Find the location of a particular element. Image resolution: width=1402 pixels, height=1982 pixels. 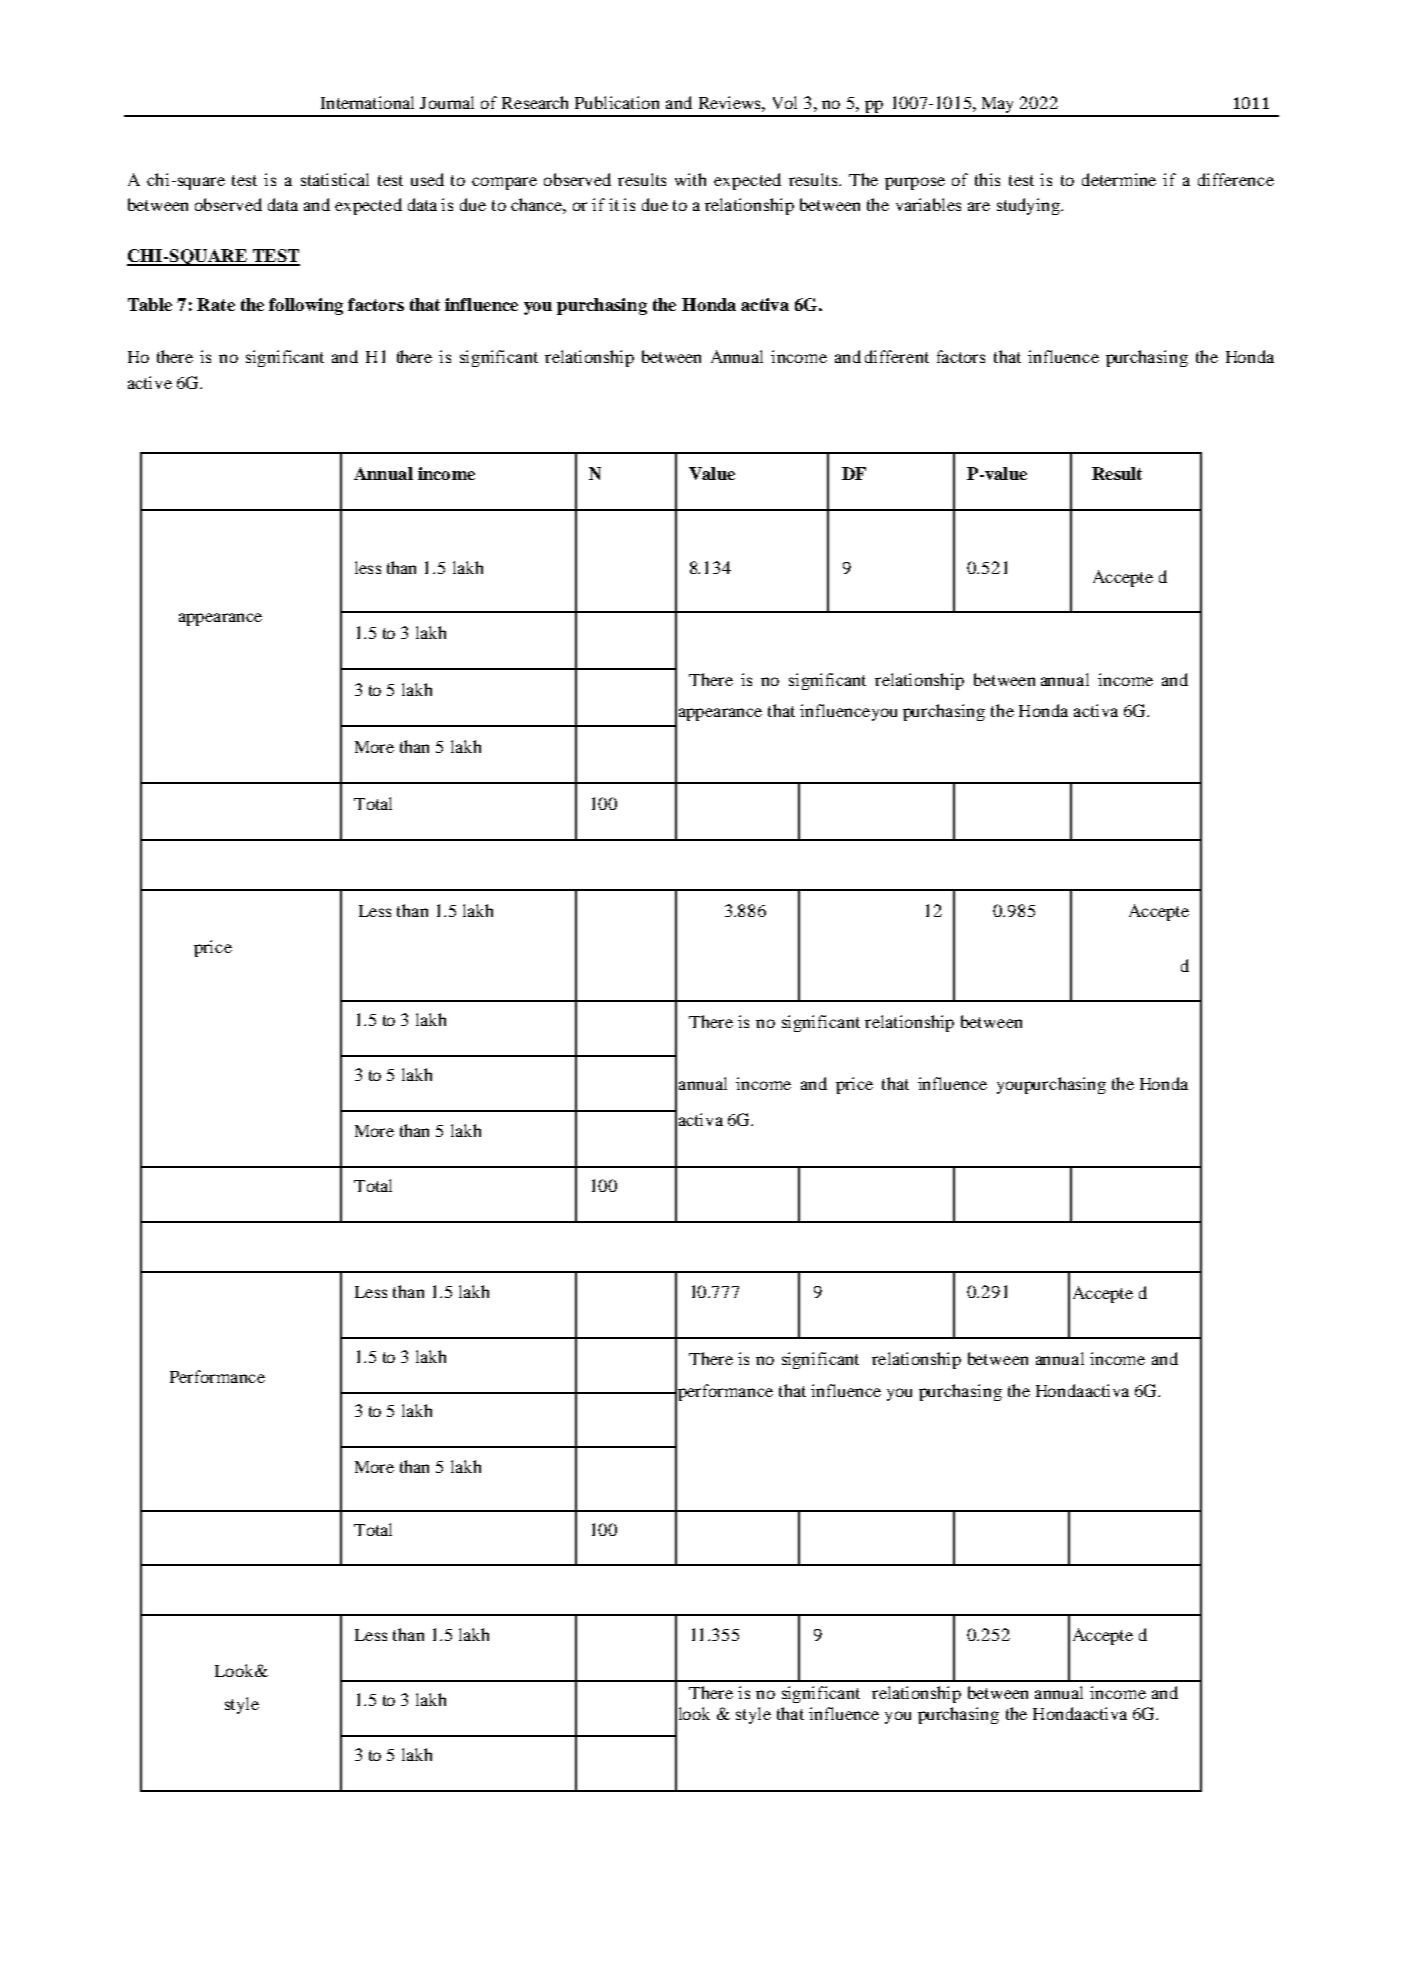

Rate is located at coordinates (216, 304).
